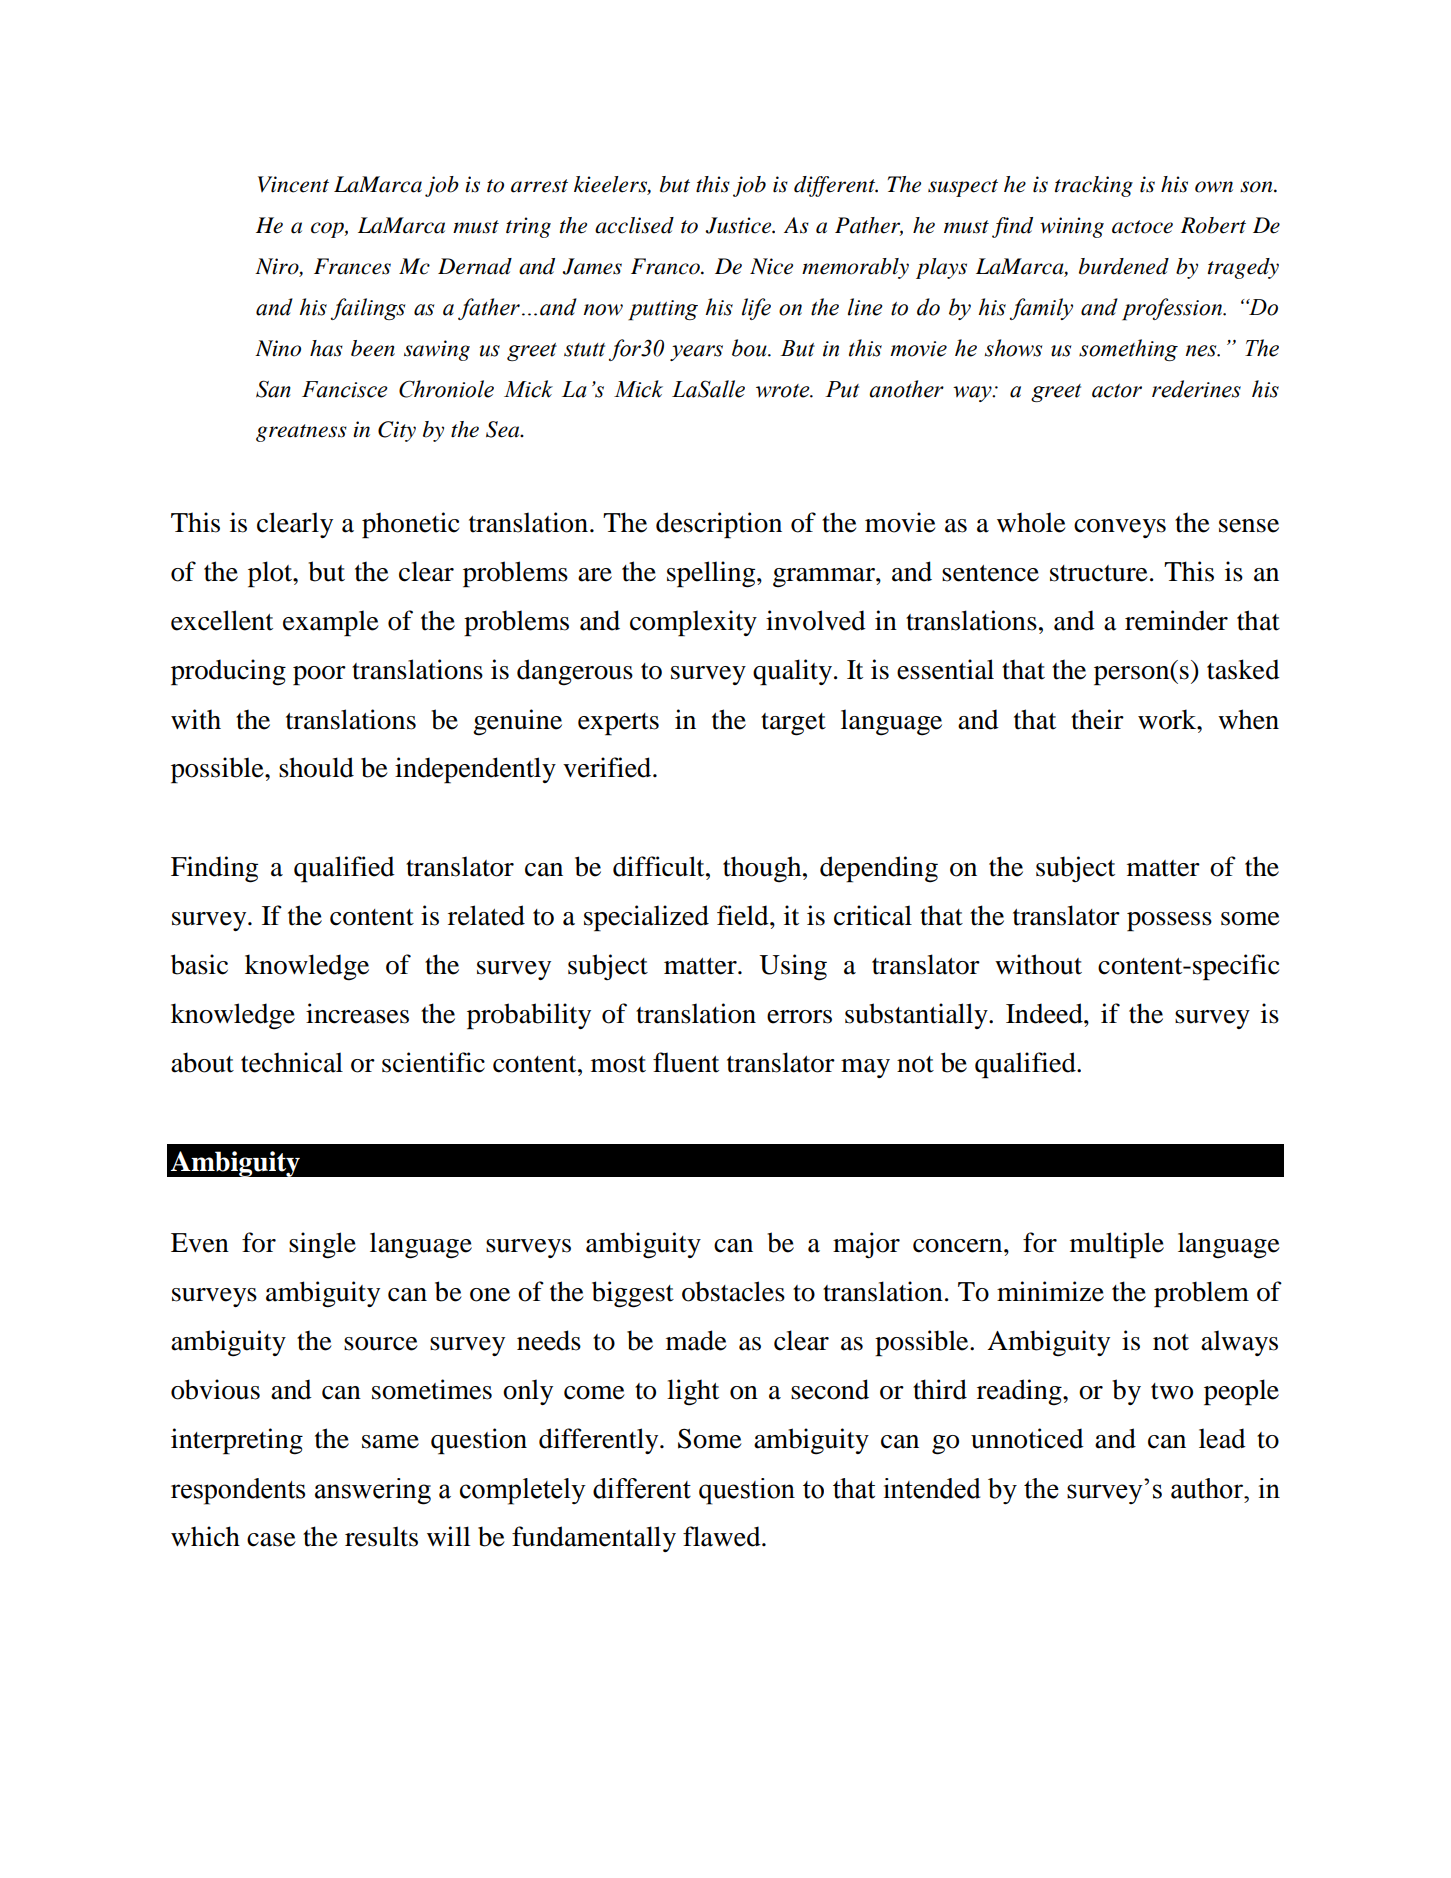 The width and height of the screenshot is (1451, 1878). I want to click on reminder, so click(1176, 620).
